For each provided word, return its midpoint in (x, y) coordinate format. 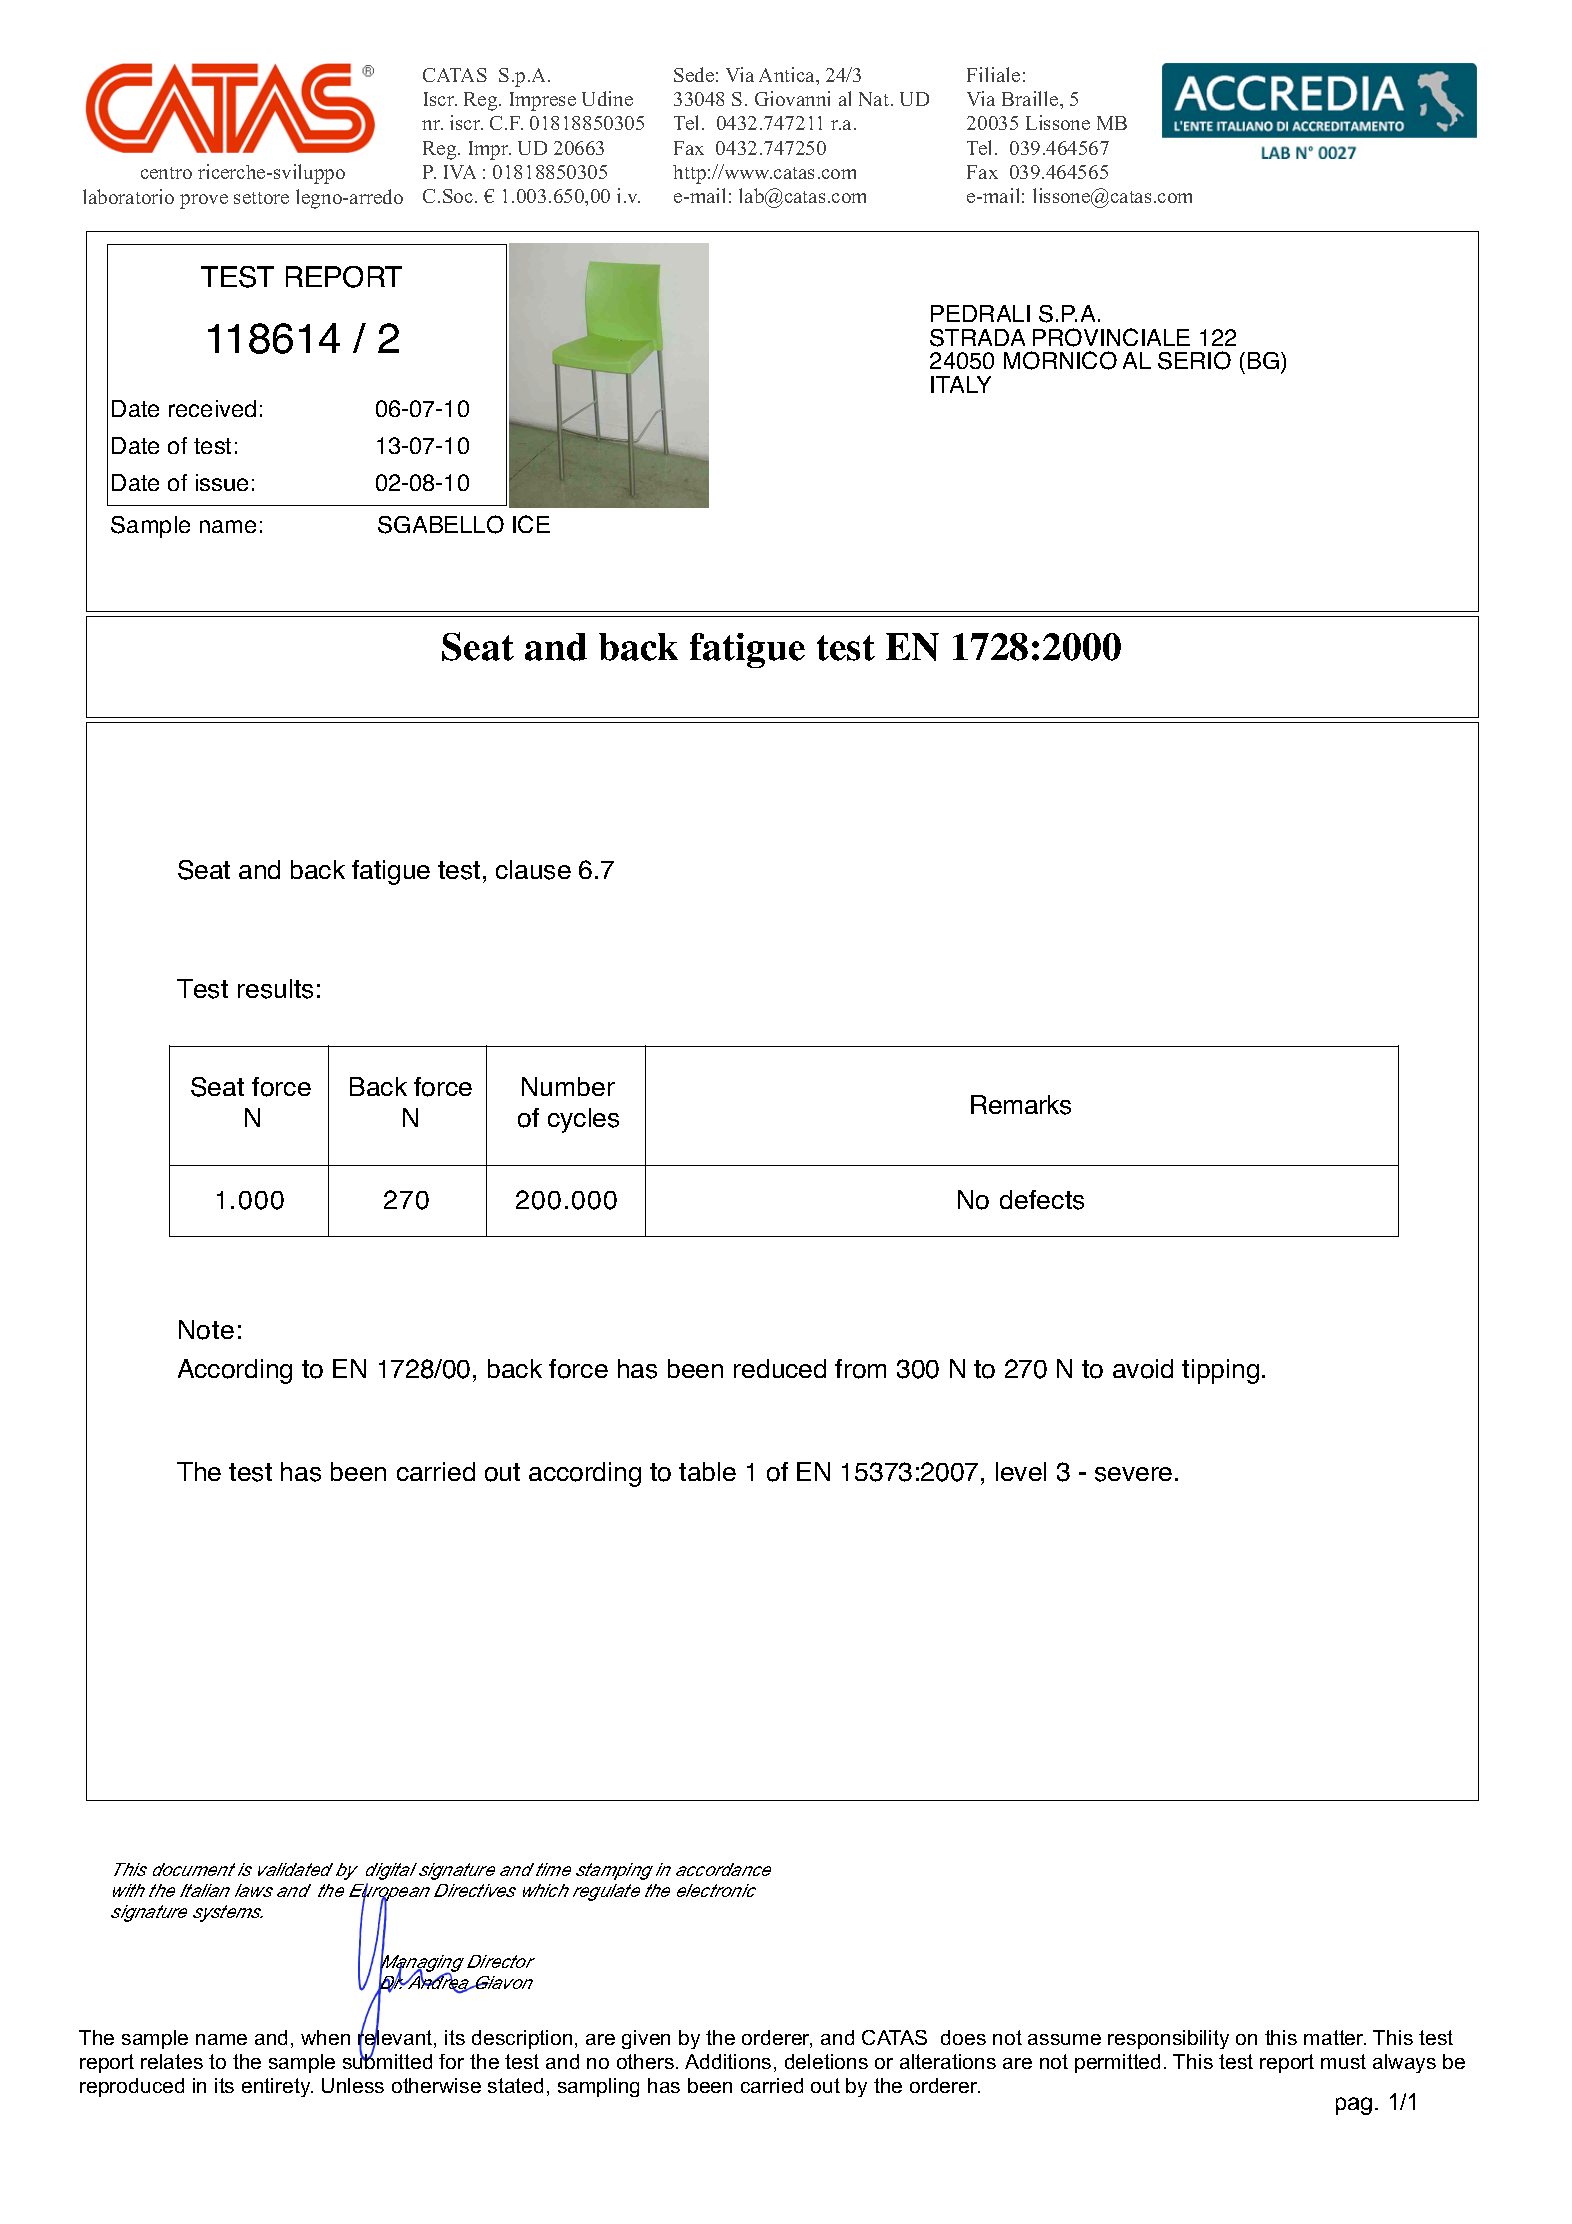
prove (204, 201)
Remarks (1021, 1105)
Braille (1031, 98)
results (275, 989)
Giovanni (792, 98)
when (325, 2037)
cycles (583, 1120)
